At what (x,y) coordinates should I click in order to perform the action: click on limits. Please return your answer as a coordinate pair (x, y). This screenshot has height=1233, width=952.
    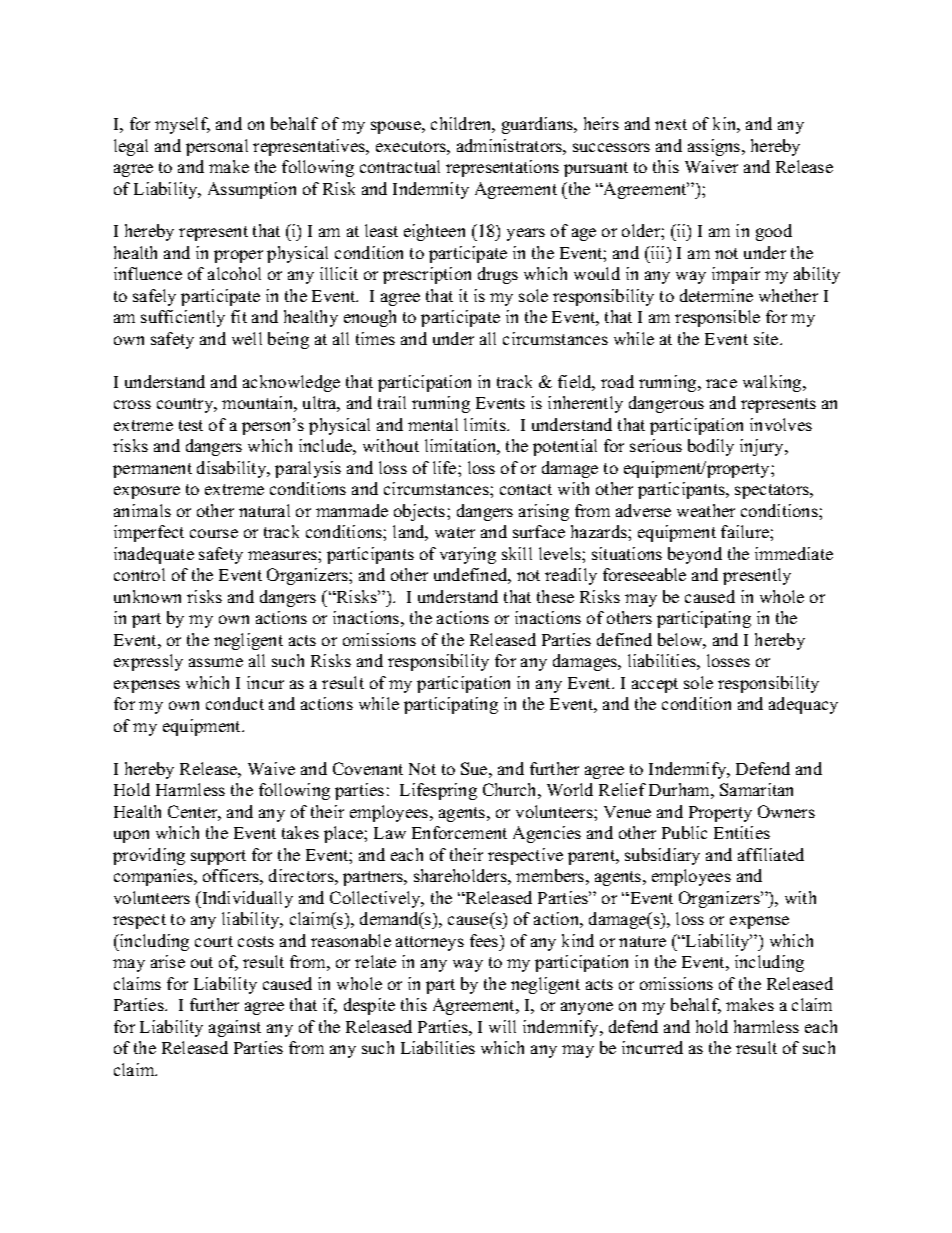
    Looking at the image, I should click on (486, 424).
